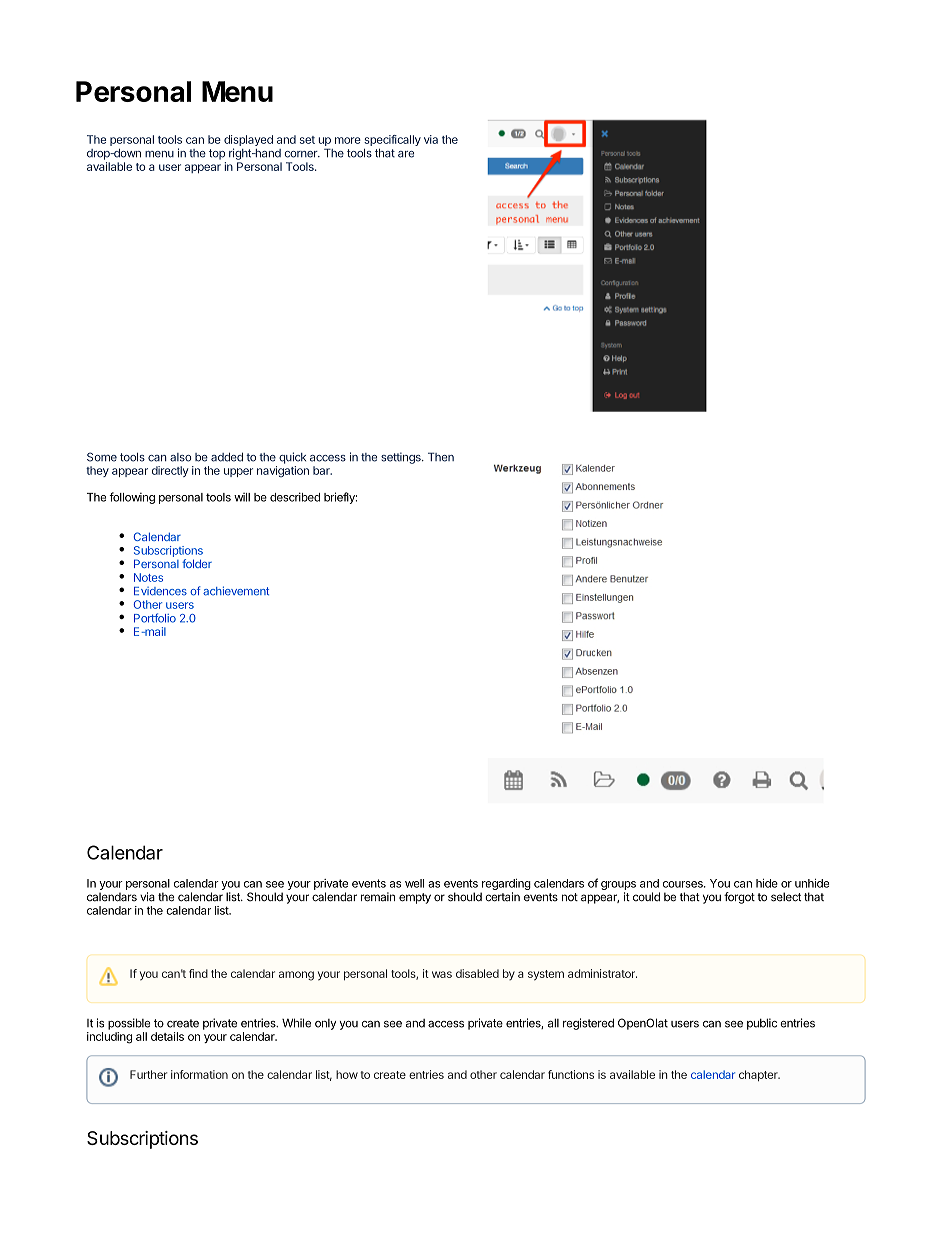 This image has height=1233, width=952. I want to click on Then, so click(441, 457).
